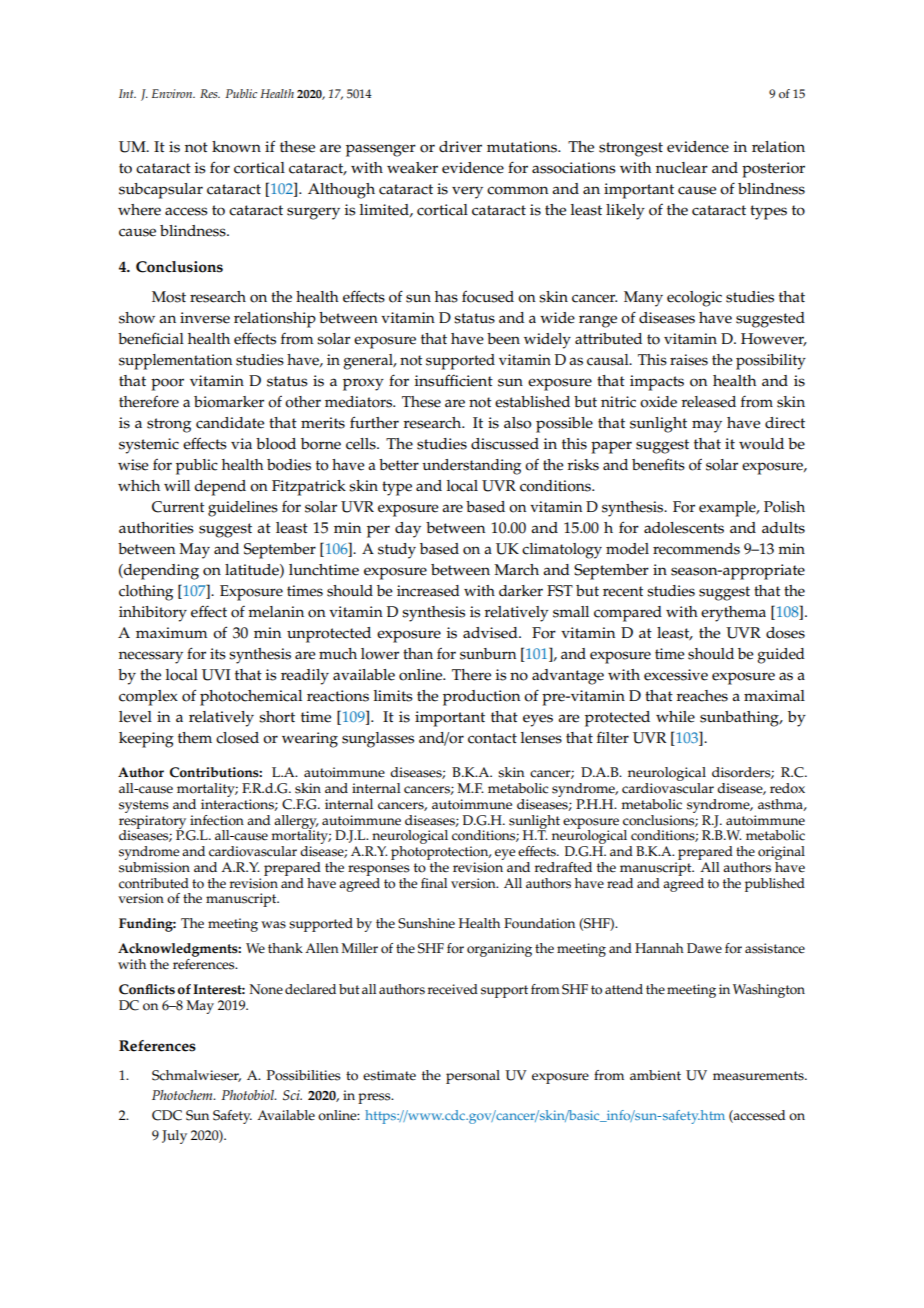 Image resolution: width=924 pixels, height=1308 pixels. I want to click on July, so click(174, 1137).
